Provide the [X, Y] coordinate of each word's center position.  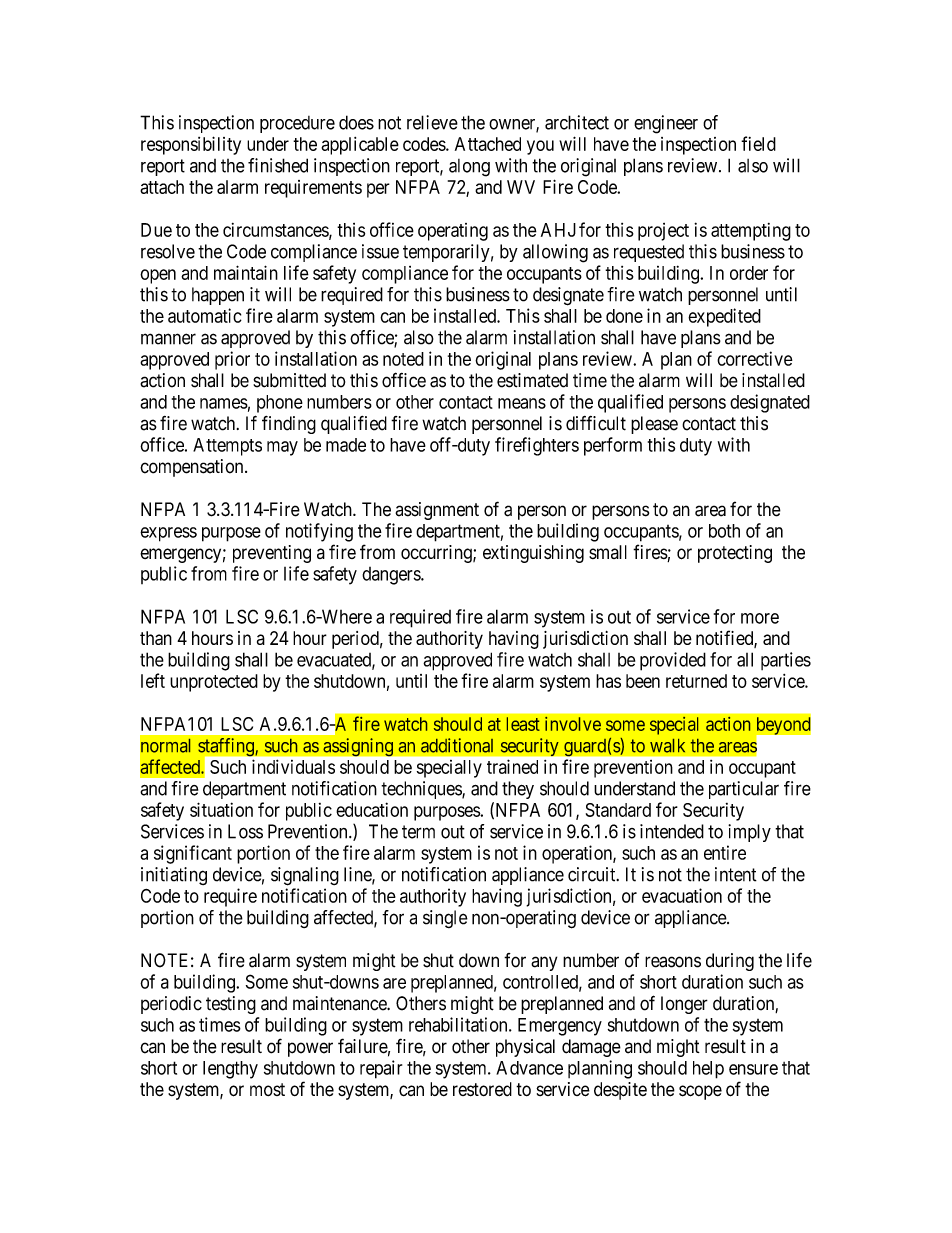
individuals [293, 766]
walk [667, 746]
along [469, 168]
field [758, 143]
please [654, 425]
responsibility [191, 145]
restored [482, 1089]
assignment [437, 511]
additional [457, 745]
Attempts [227, 447]
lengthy [230, 1070]
